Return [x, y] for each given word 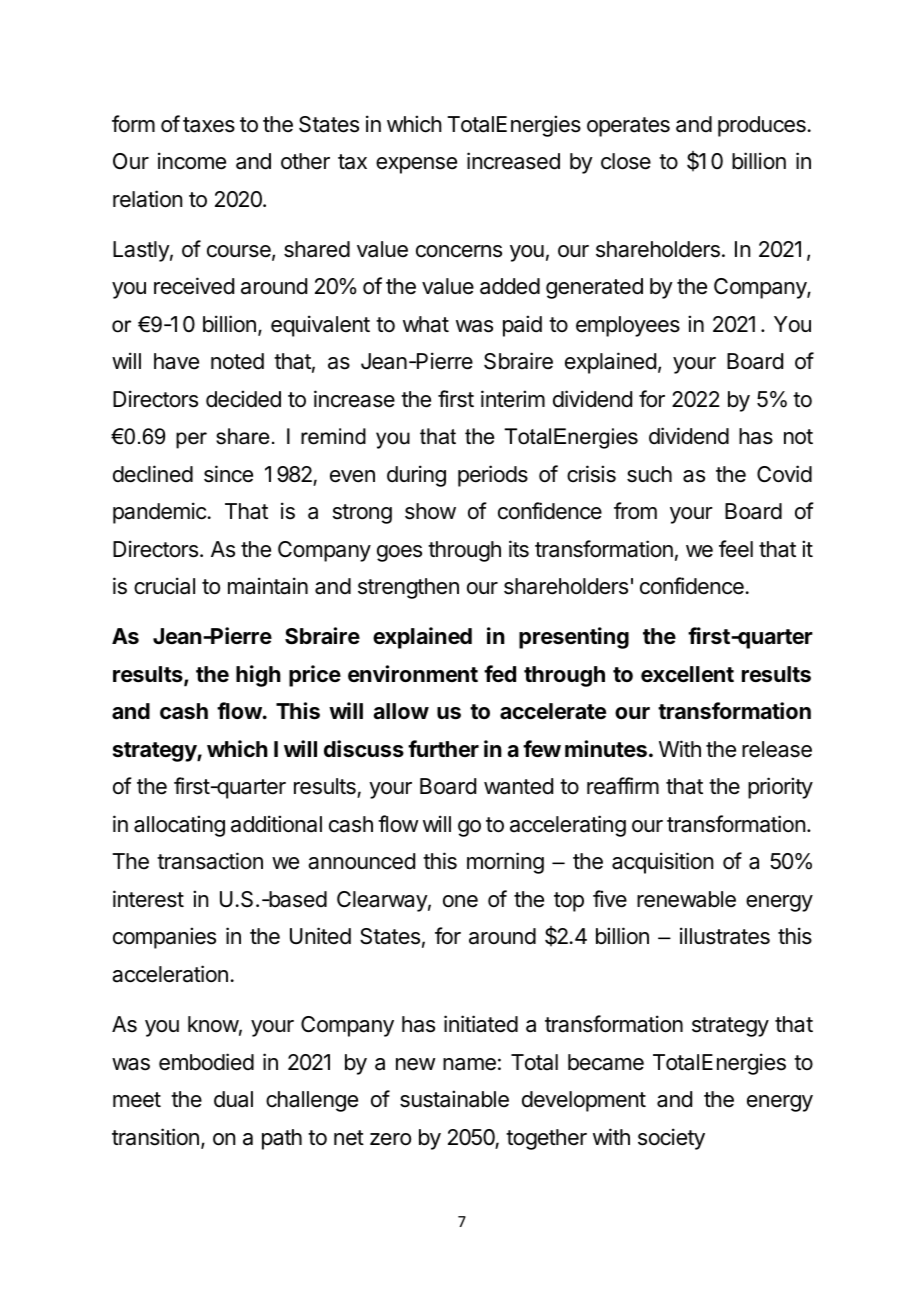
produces [762, 126]
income [192, 161]
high [258, 676]
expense [416, 165]
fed [500, 674]
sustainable [454, 1099]
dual [233, 1099]
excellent [687, 674]
